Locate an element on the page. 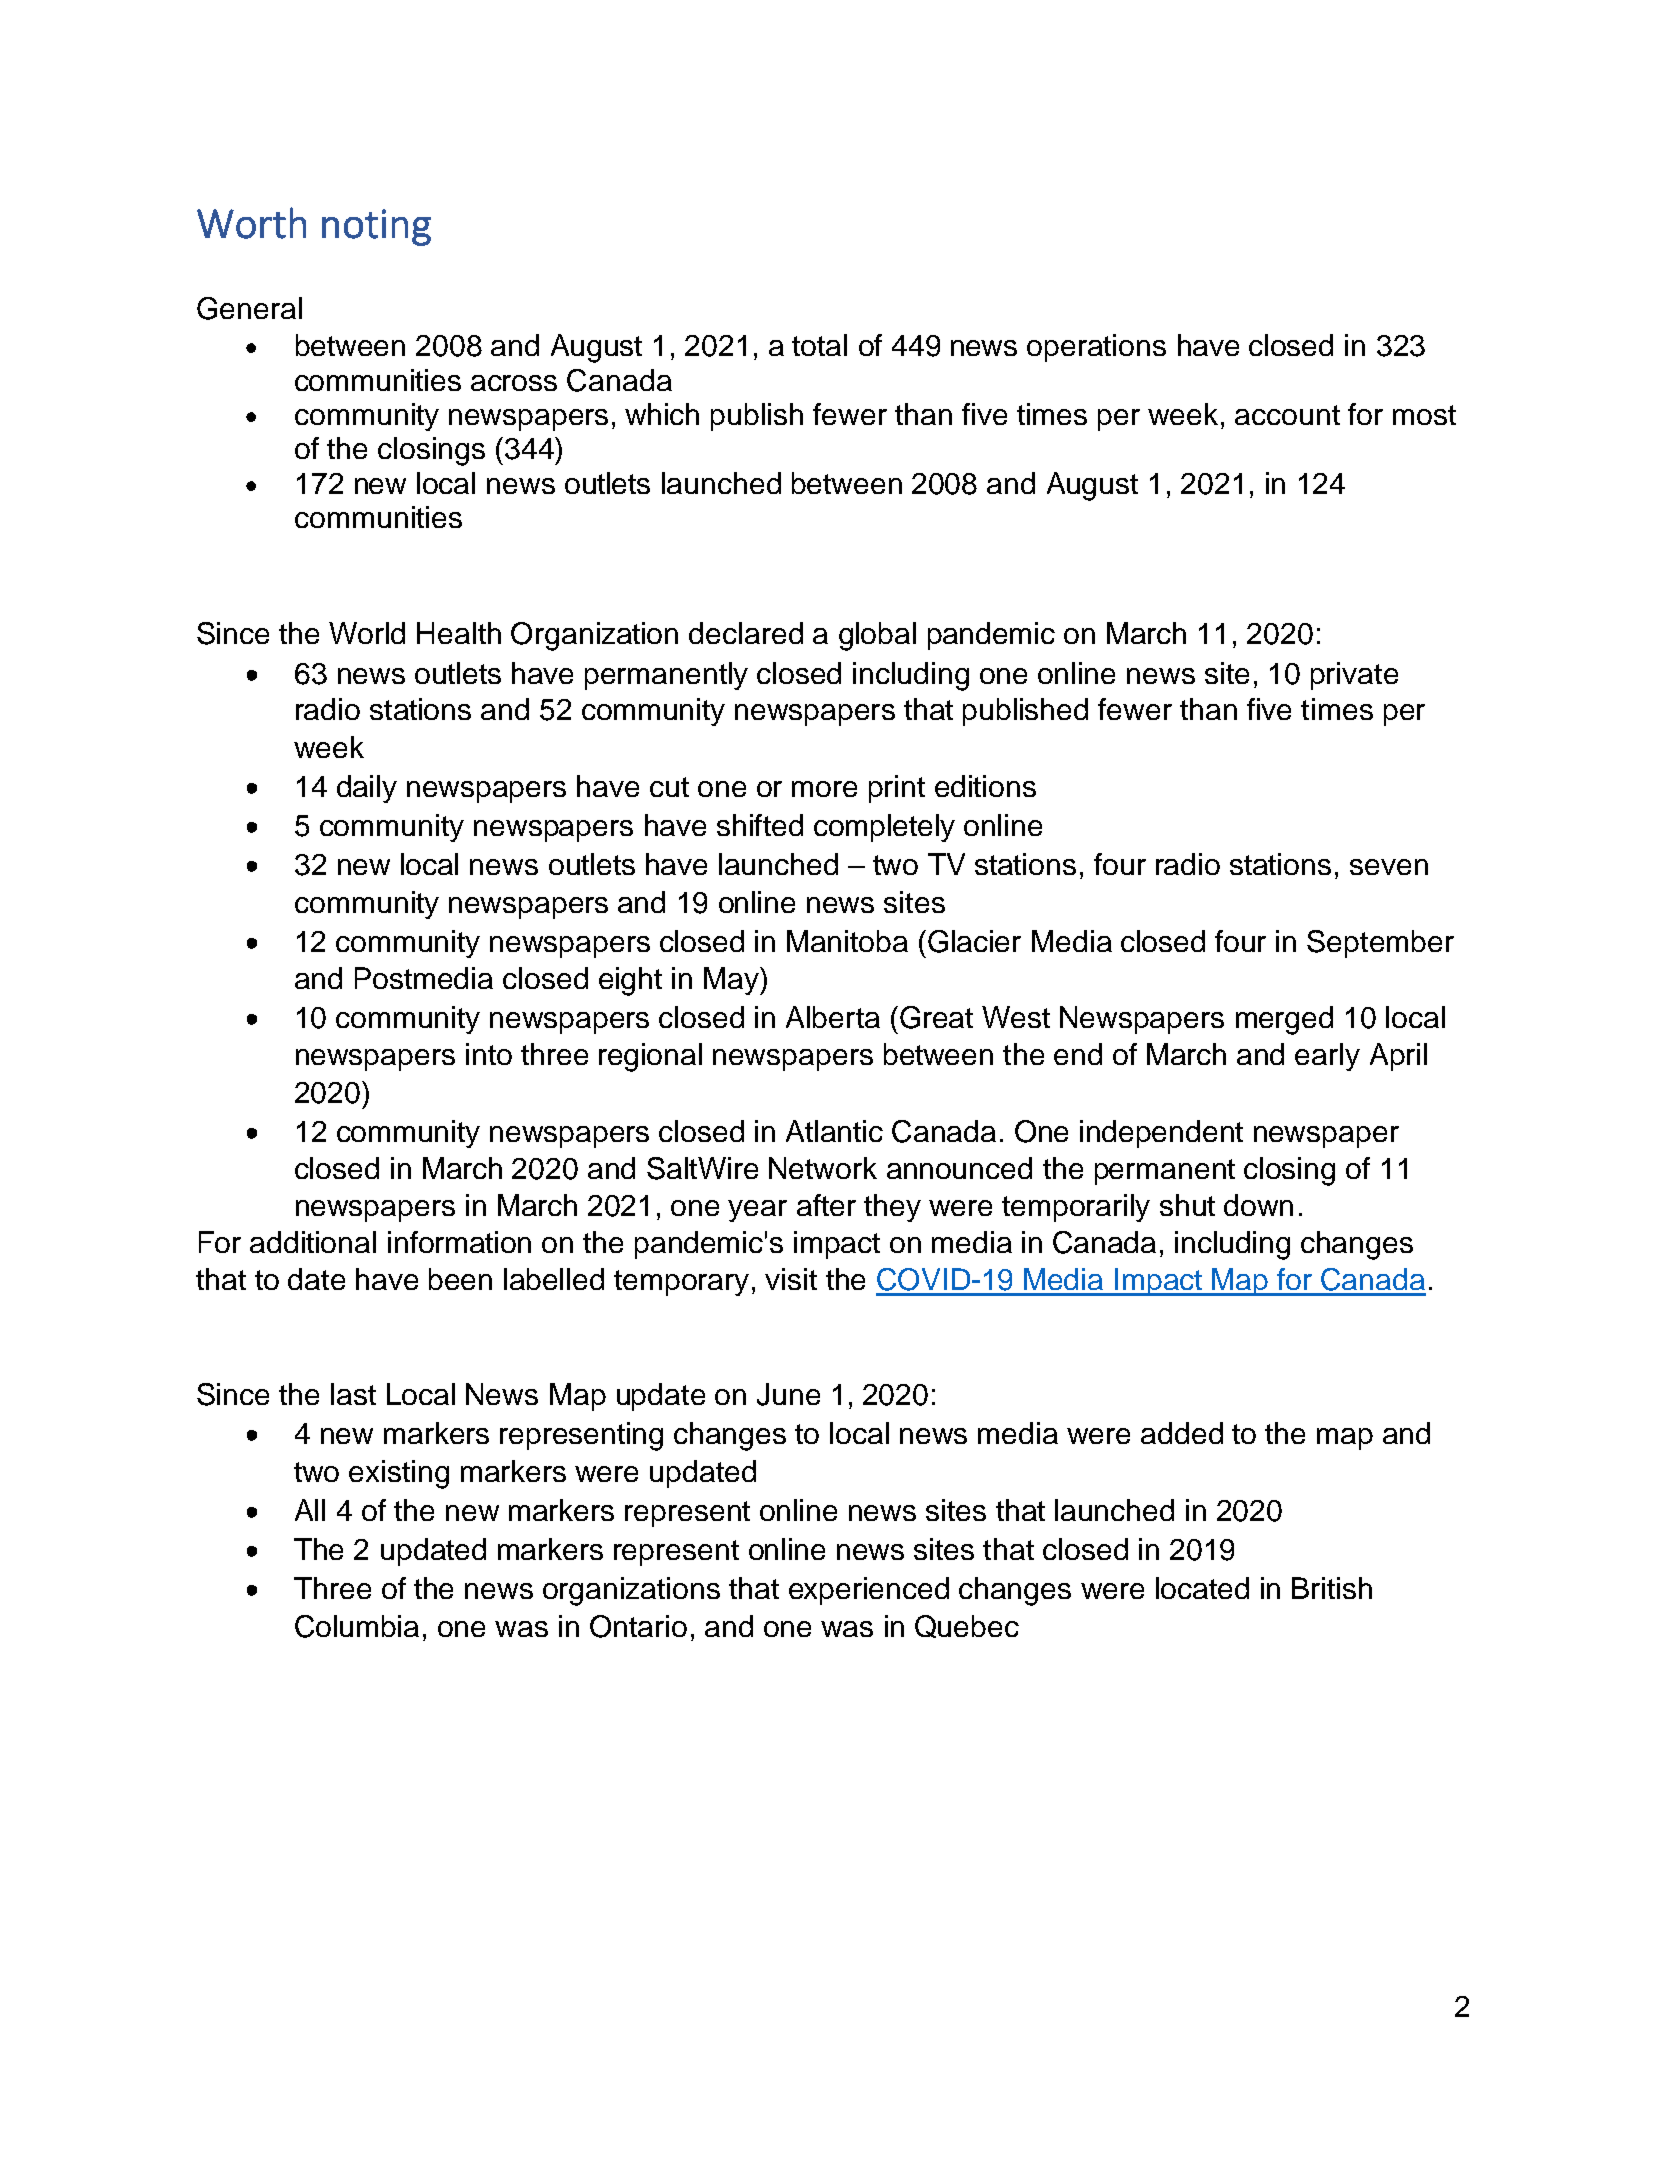  experienced is located at coordinates (869, 1591).
